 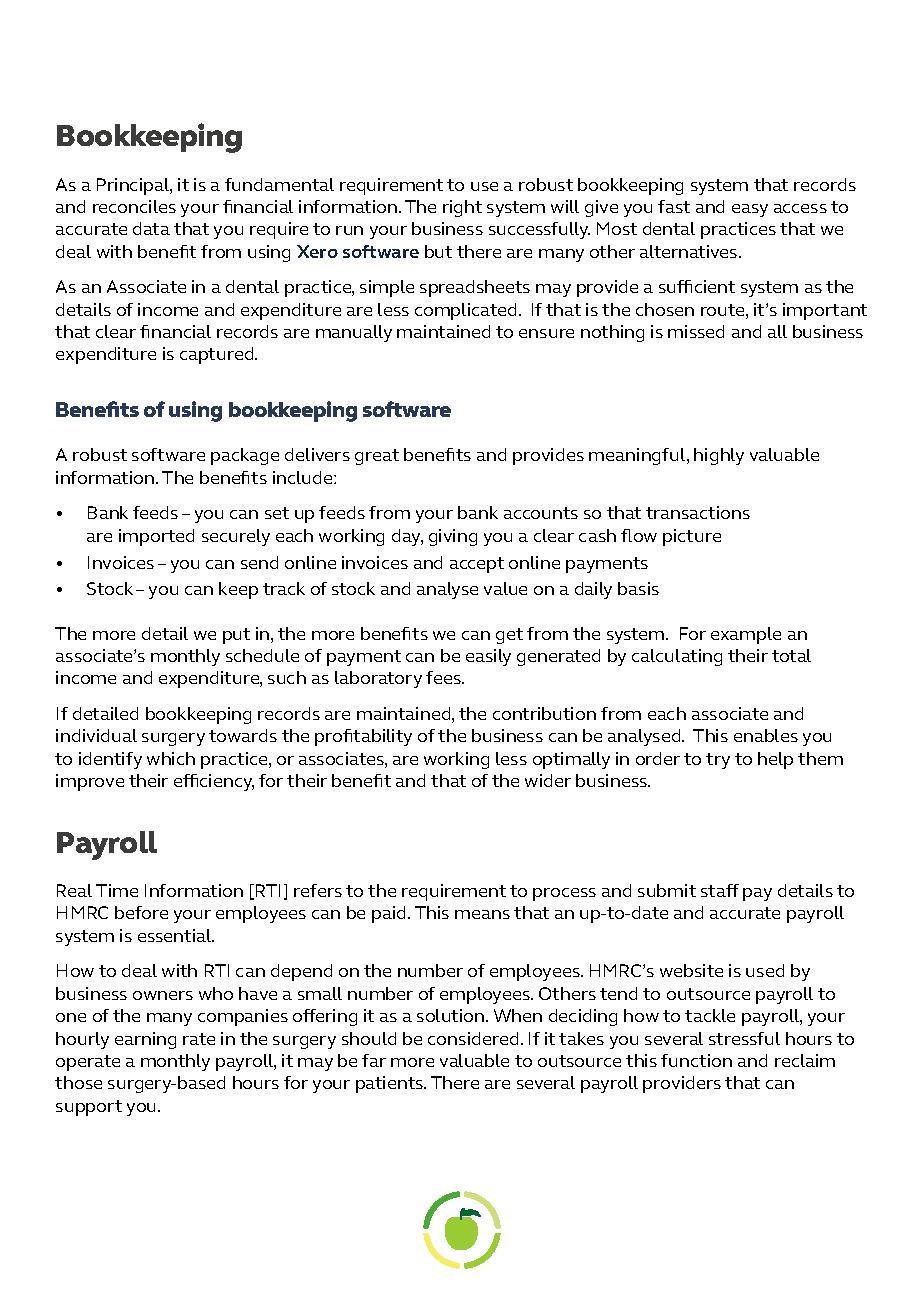 I want to click on which, so click(x=171, y=758).
